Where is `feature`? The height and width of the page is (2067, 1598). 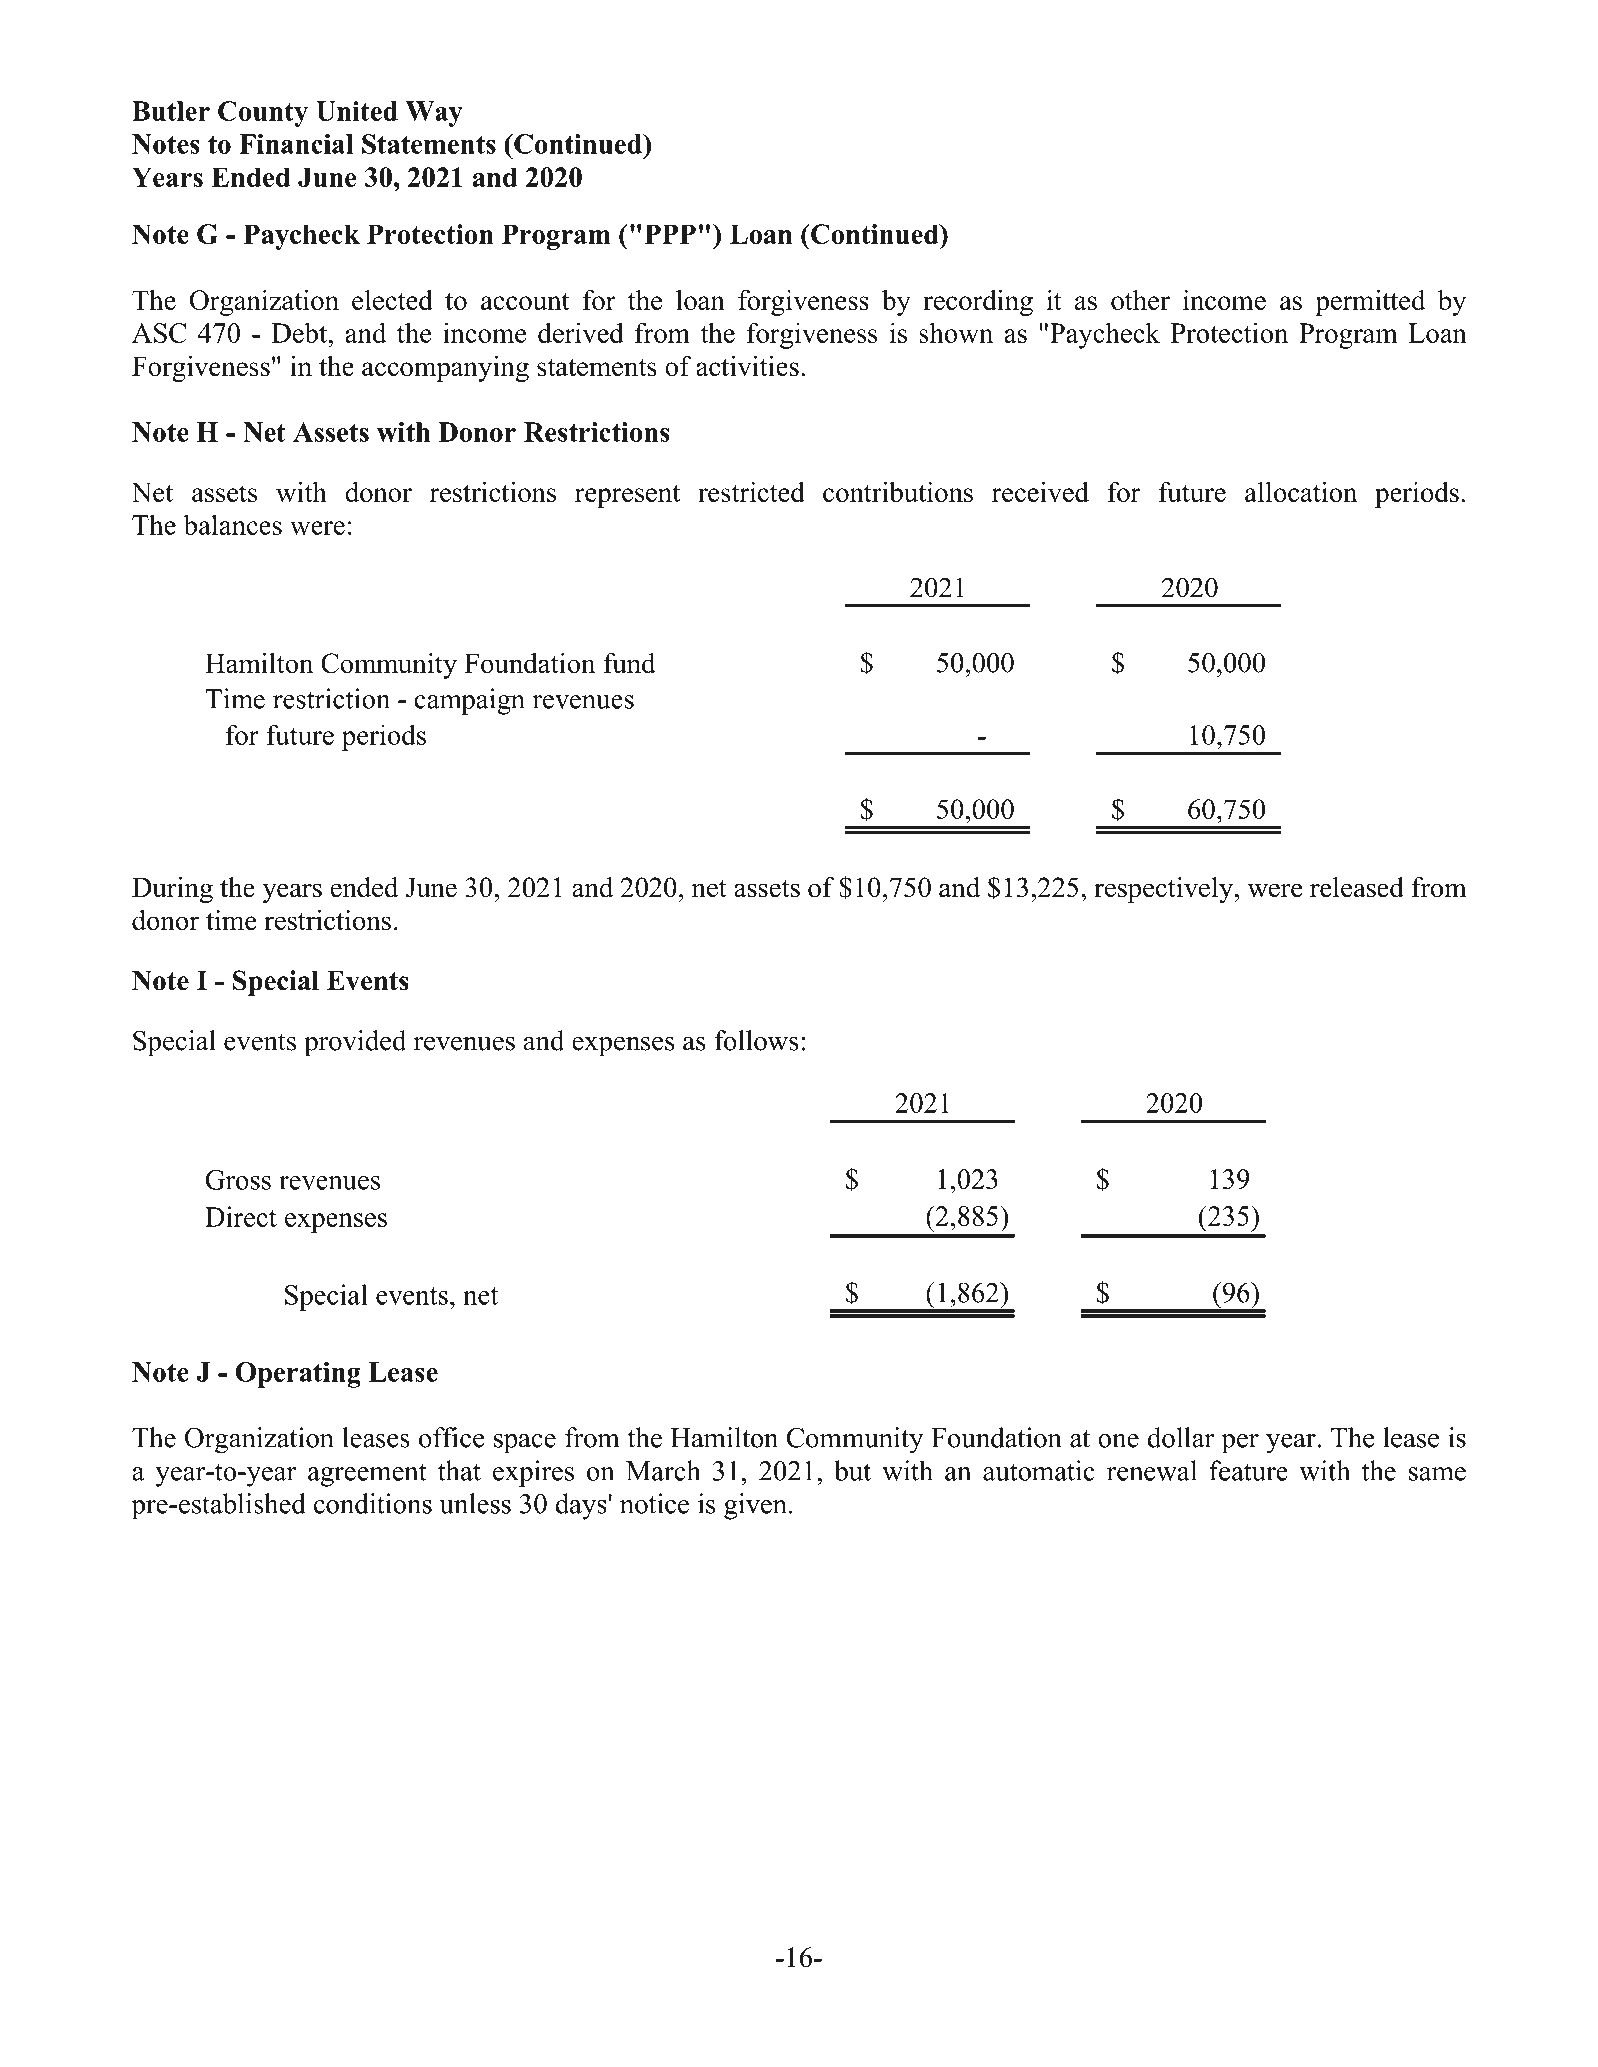 feature is located at coordinates (1248, 1470).
